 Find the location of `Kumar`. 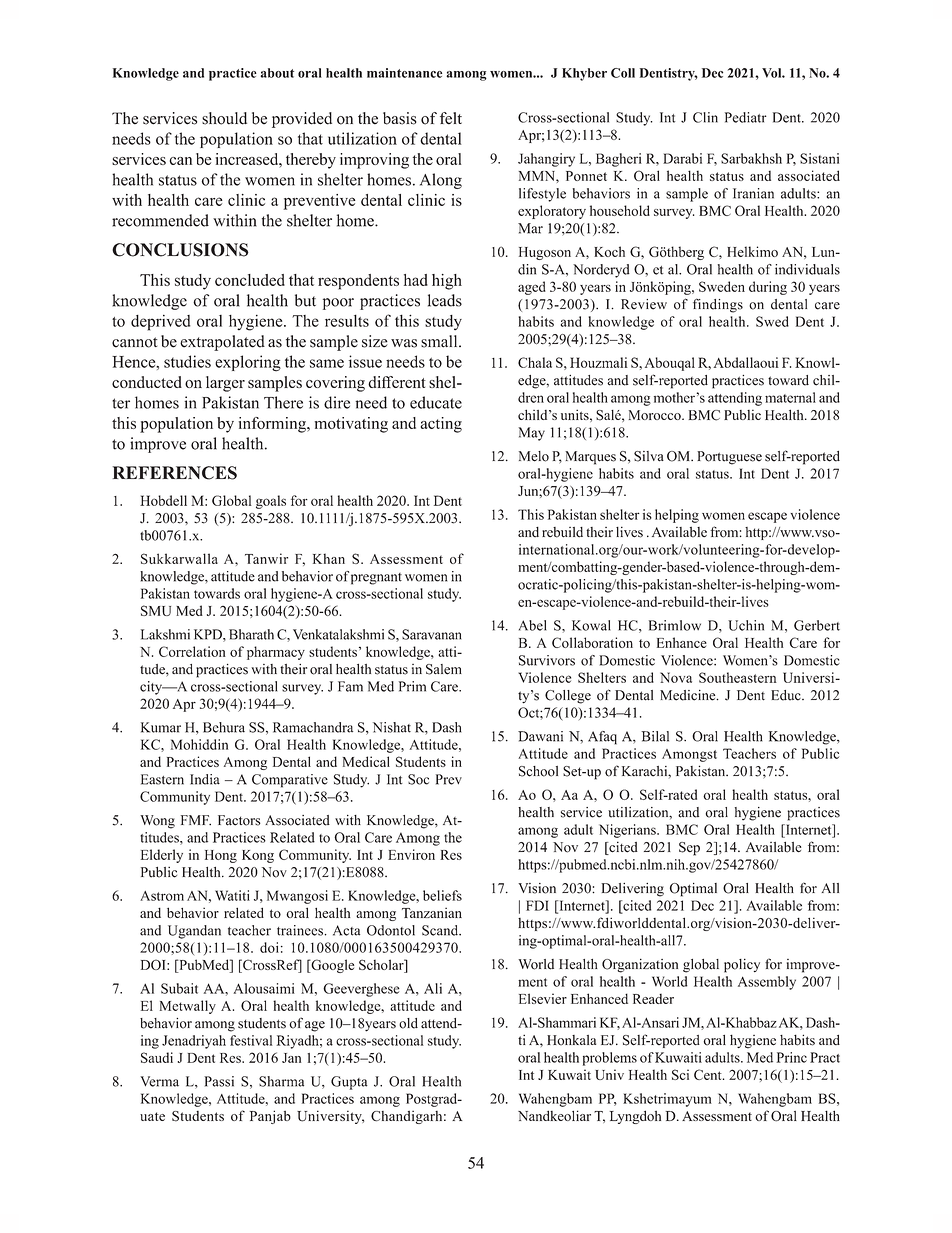

Kumar is located at coordinates (161, 727).
